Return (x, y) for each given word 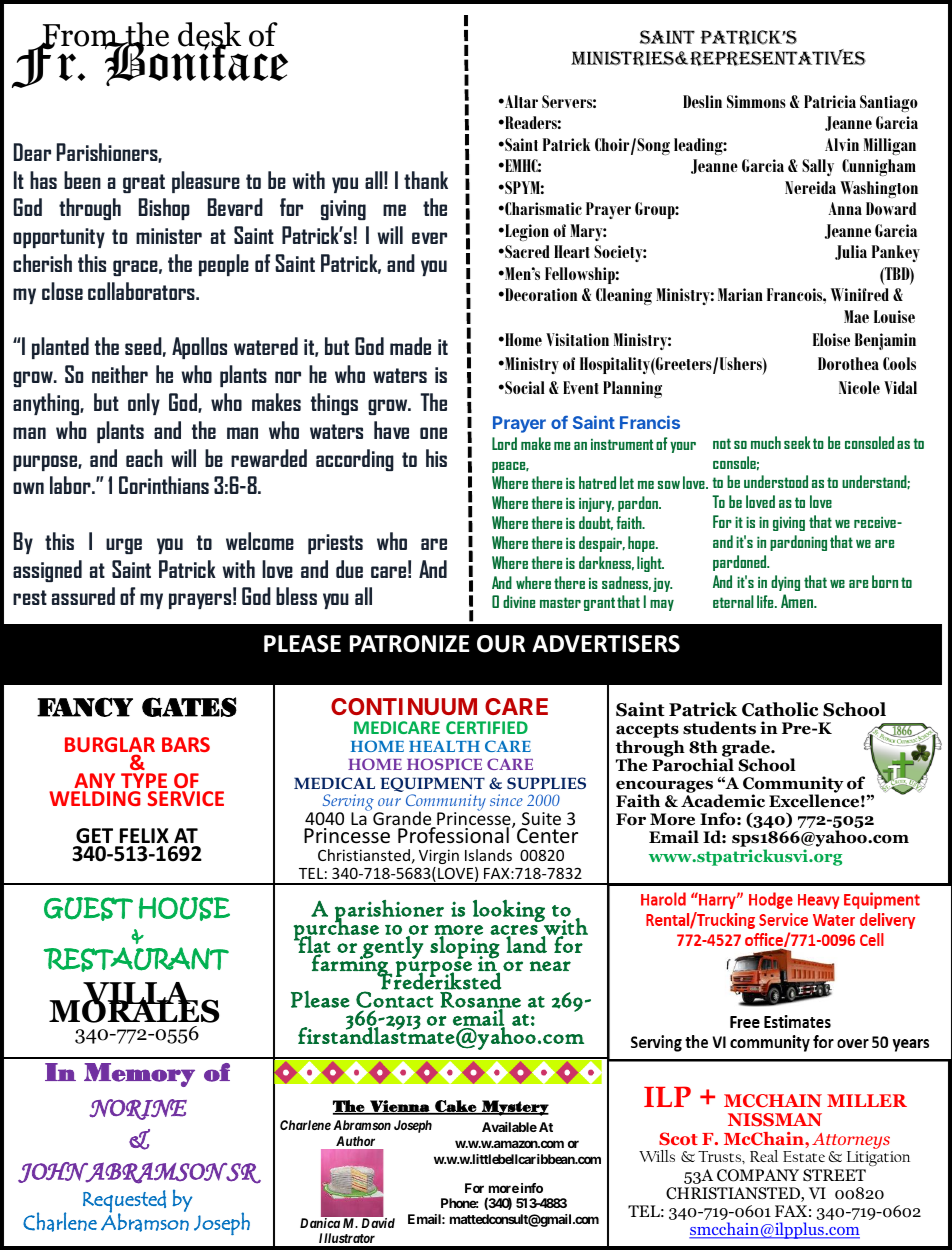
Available (509, 1127)
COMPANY (758, 1175)
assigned (47, 571)
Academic (723, 800)
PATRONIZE (410, 644)
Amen (798, 601)
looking (509, 910)
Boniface (195, 63)
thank (426, 180)
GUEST (88, 909)
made (410, 346)
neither (120, 374)
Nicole (859, 387)
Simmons (756, 101)
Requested (124, 1202)
